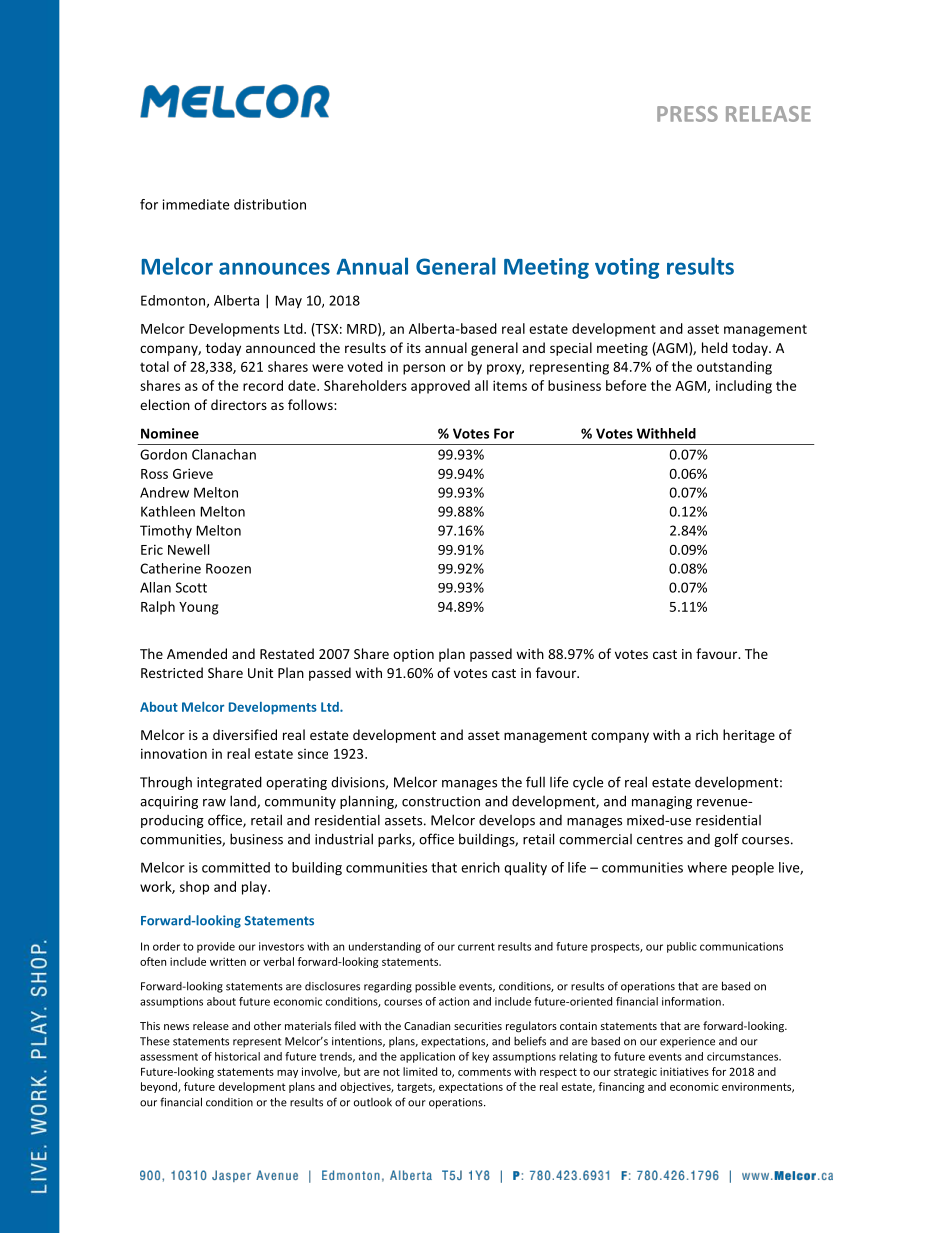 The image size is (952, 1233). Describe the element at coordinates (427, 1057) in the document. I see `application` at that location.
